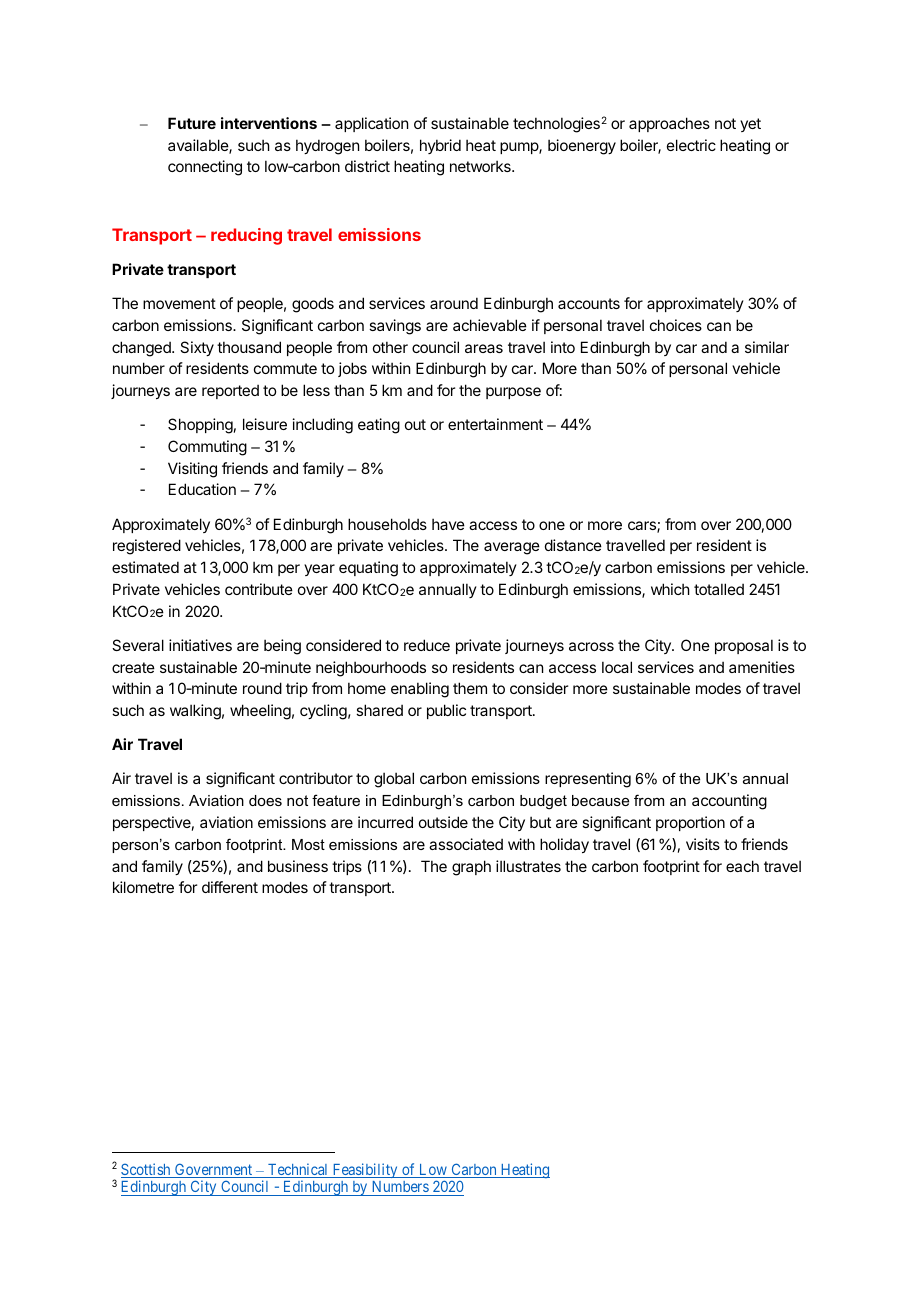  I want to click on initiatives, so click(200, 645).
